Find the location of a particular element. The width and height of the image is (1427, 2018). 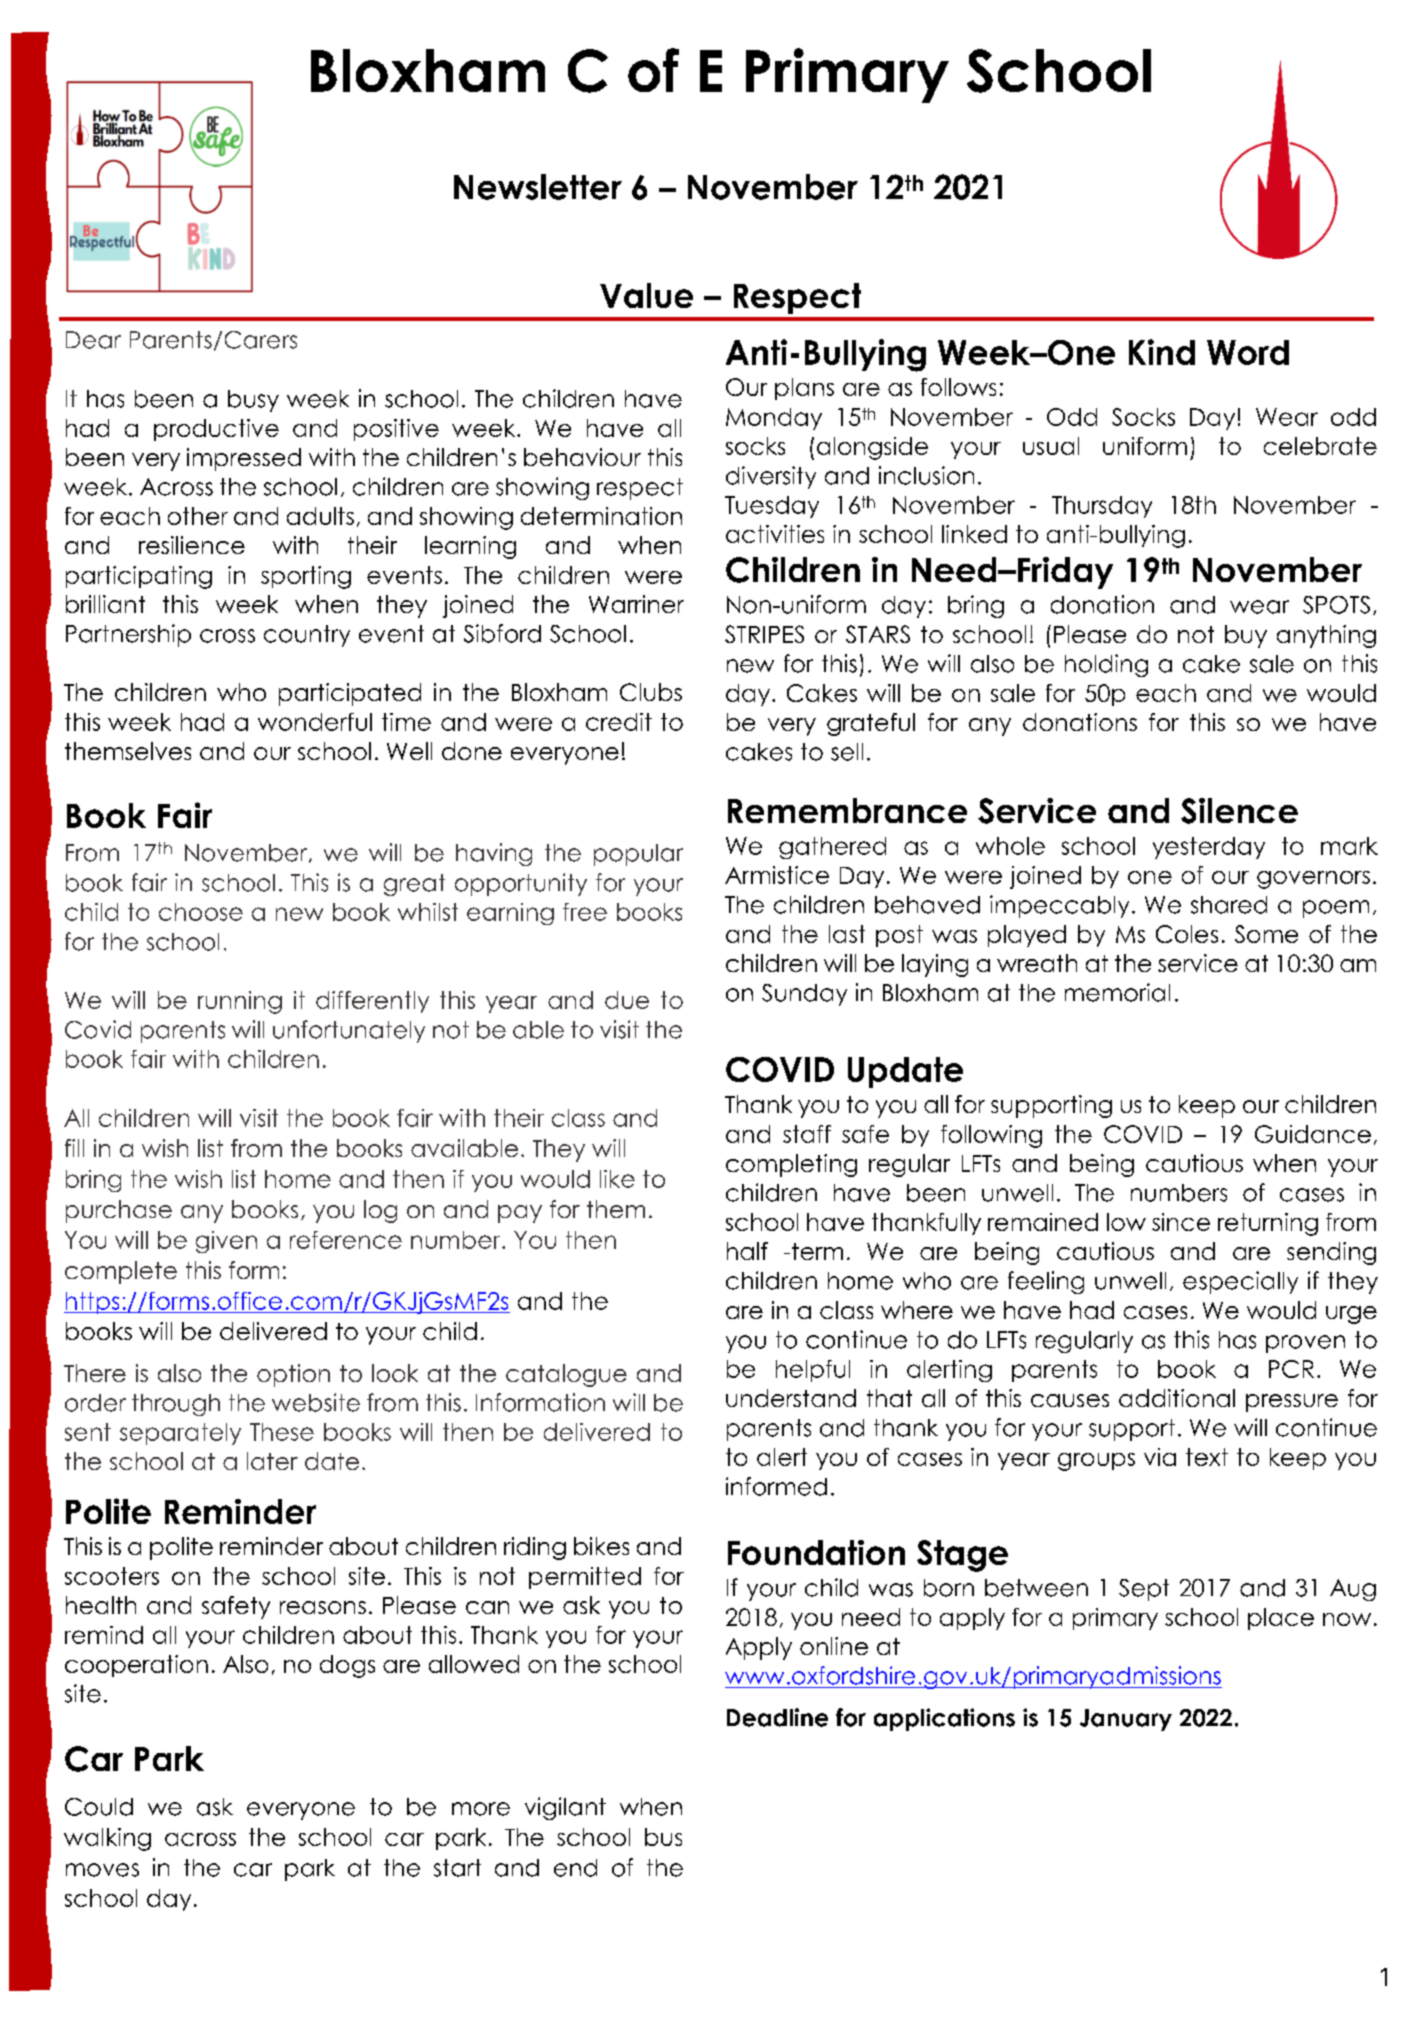

January is located at coordinates (1126, 1720).
